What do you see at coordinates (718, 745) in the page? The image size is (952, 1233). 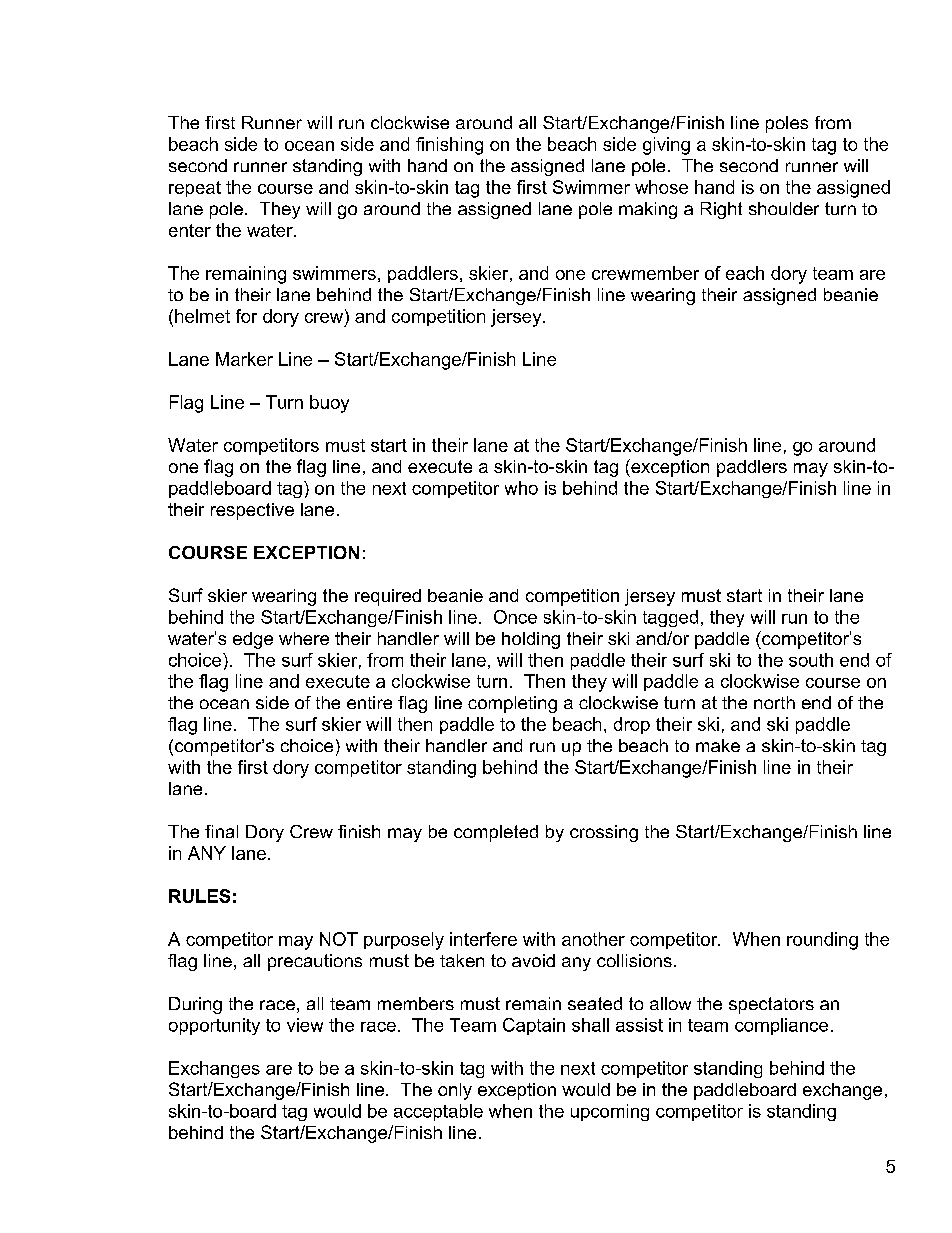 I see `make` at bounding box center [718, 745].
